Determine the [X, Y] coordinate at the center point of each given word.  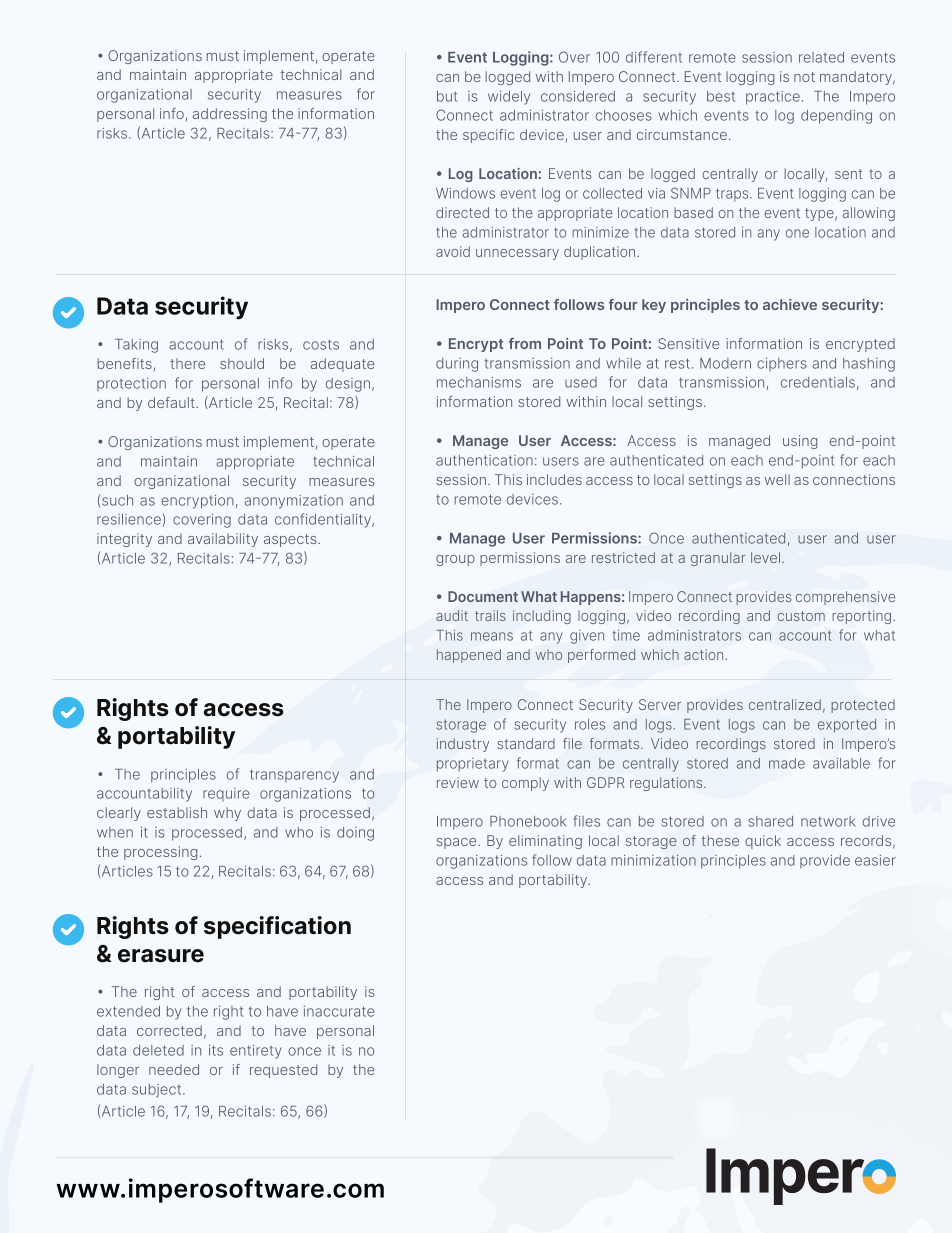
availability [223, 540]
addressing [230, 115]
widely [509, 98]
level [765, 557]
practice [773, 98]
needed [174, 1069]
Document [483, 596]
